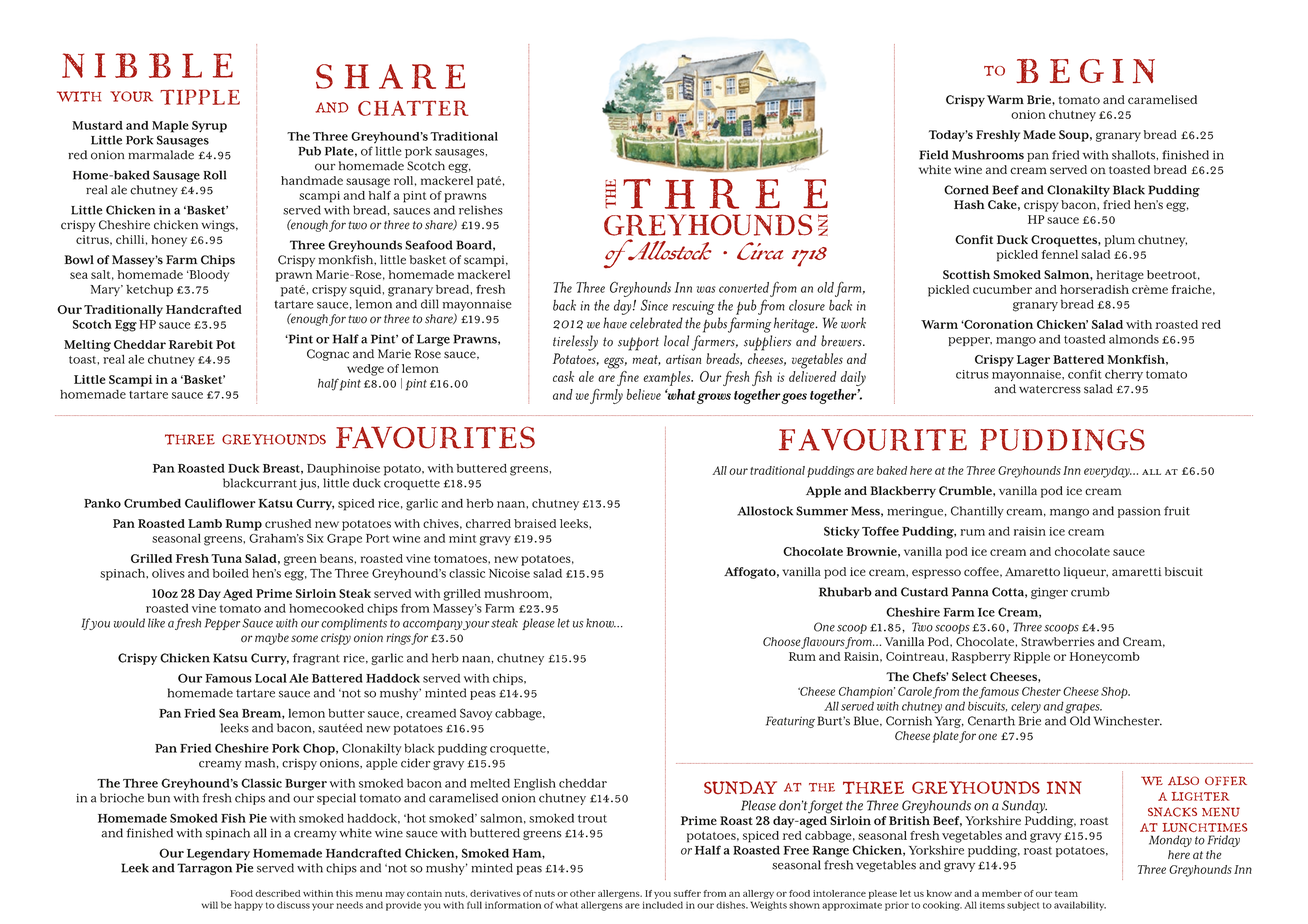  Describe the element at coordinates (149, 291) in the page. I see `ketchup` at that location.
